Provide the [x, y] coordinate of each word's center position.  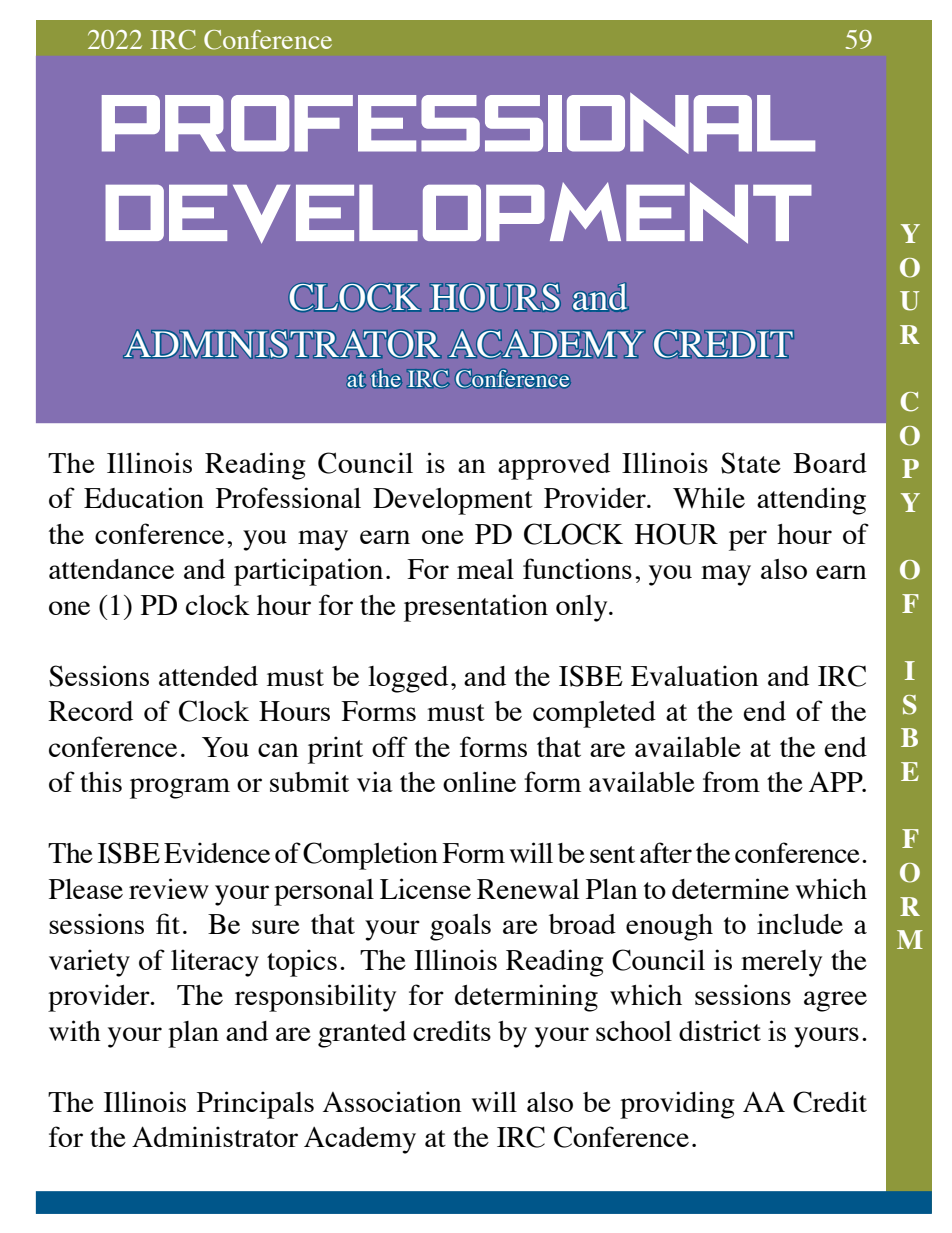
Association [392, 1101]
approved [554, 466]
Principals [255, 1105]
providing [677, 1105]
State [751, 463]
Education [144, 497]
